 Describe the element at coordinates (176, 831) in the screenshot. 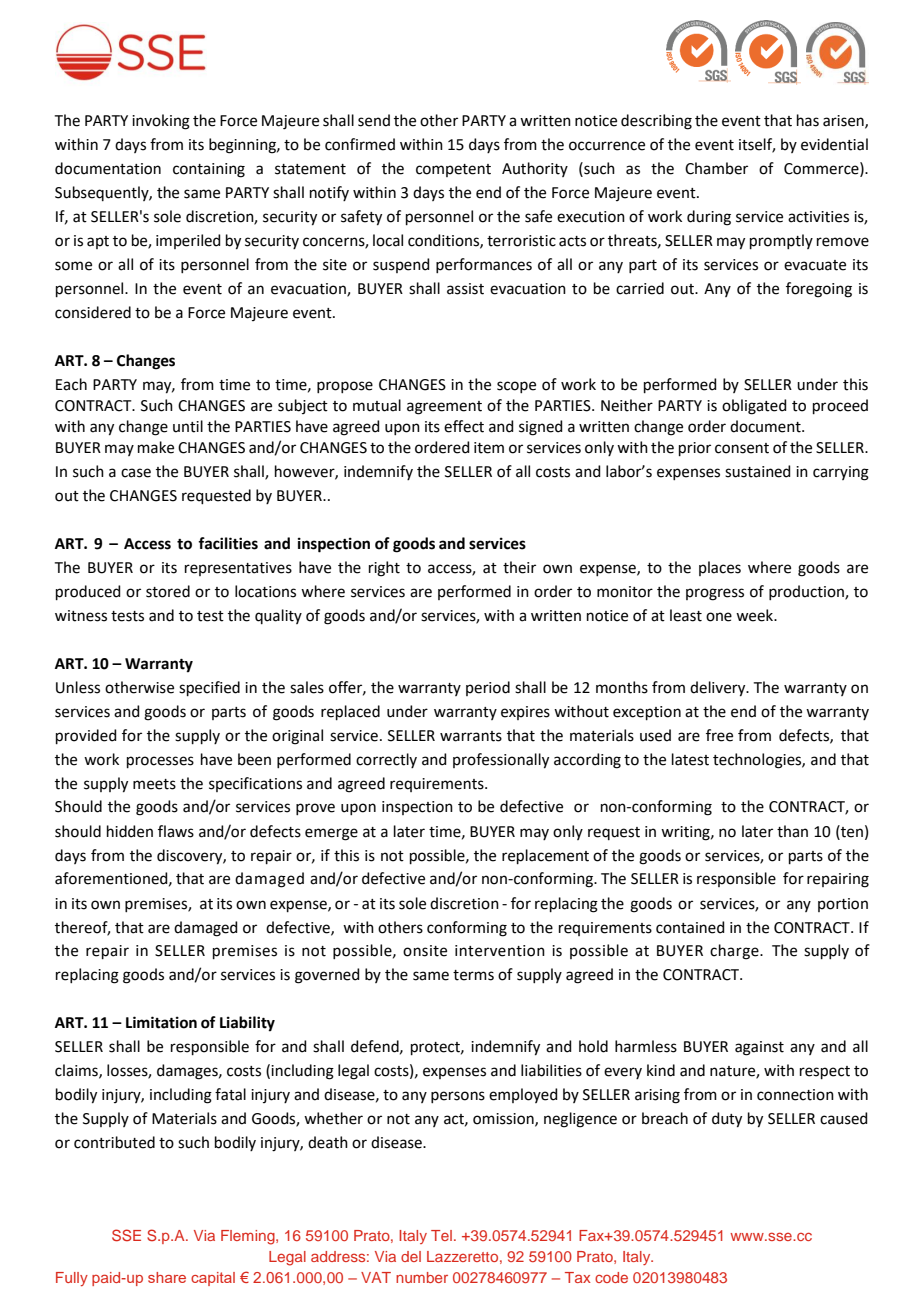

I see `flaws` at that location.
